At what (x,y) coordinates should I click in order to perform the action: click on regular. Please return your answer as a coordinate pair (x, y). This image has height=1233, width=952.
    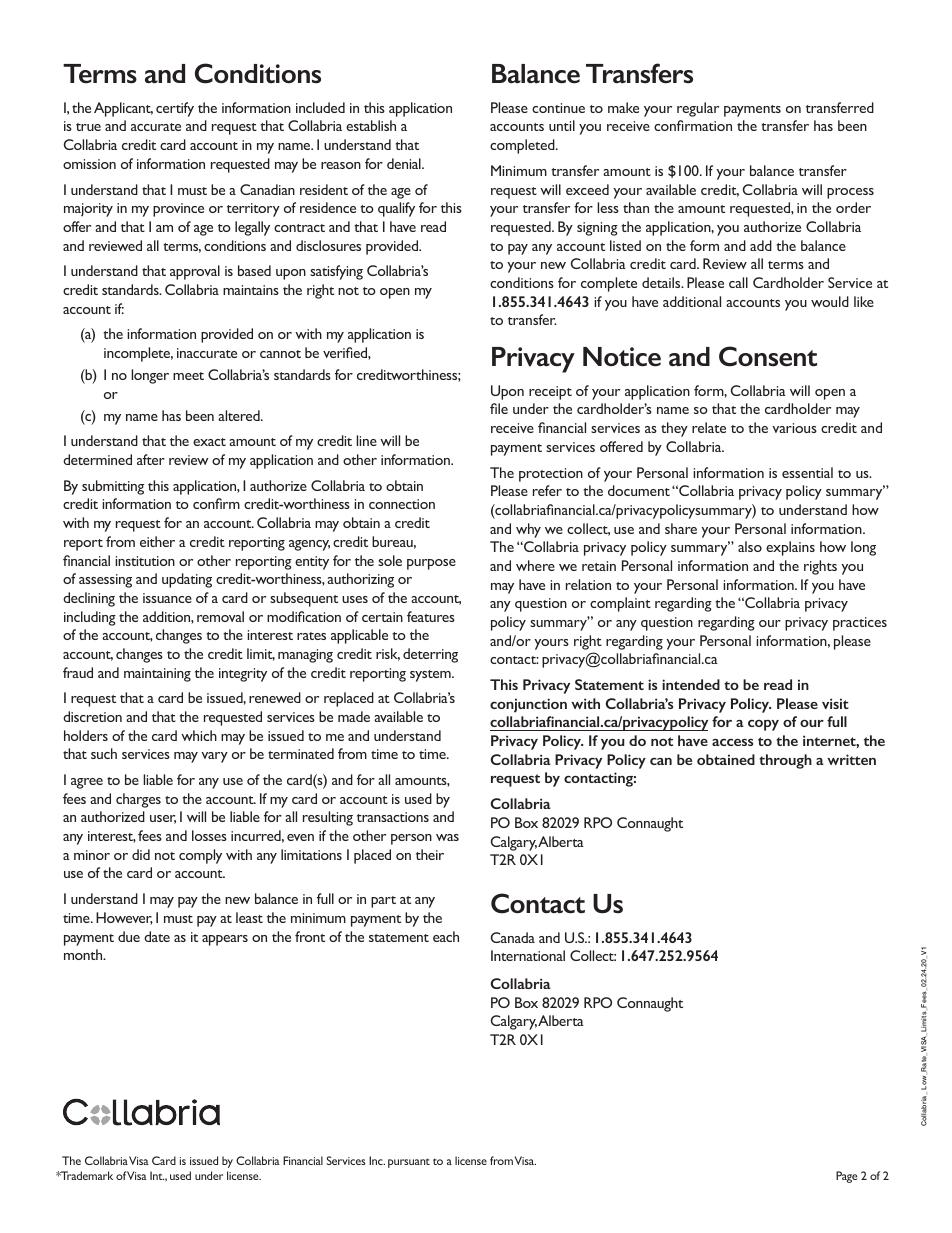
    Looking at the image, I should click on (698, 109).
